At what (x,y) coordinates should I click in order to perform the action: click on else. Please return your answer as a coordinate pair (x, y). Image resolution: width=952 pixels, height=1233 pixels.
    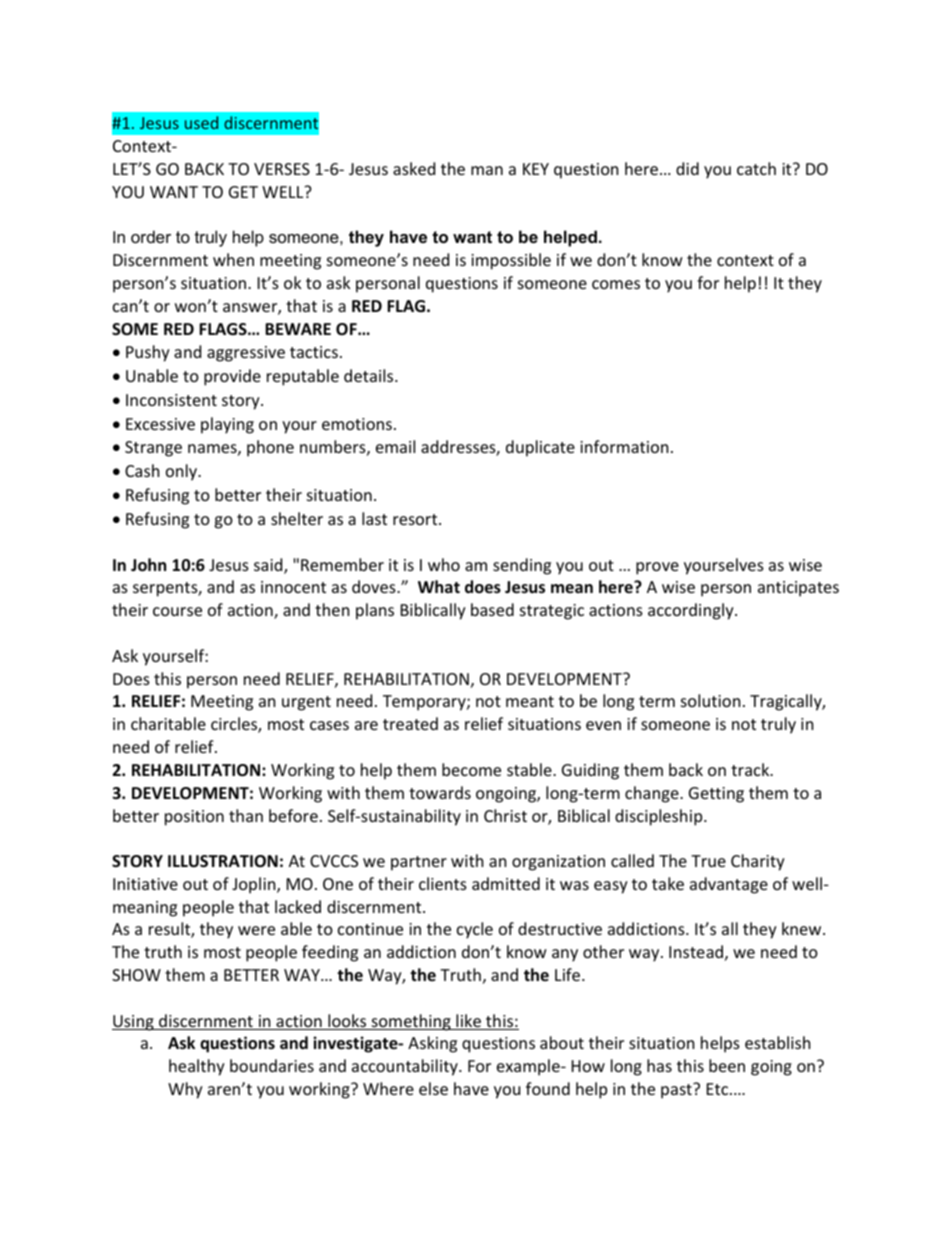
    Looking at the image, I should click on (433, 1088).
